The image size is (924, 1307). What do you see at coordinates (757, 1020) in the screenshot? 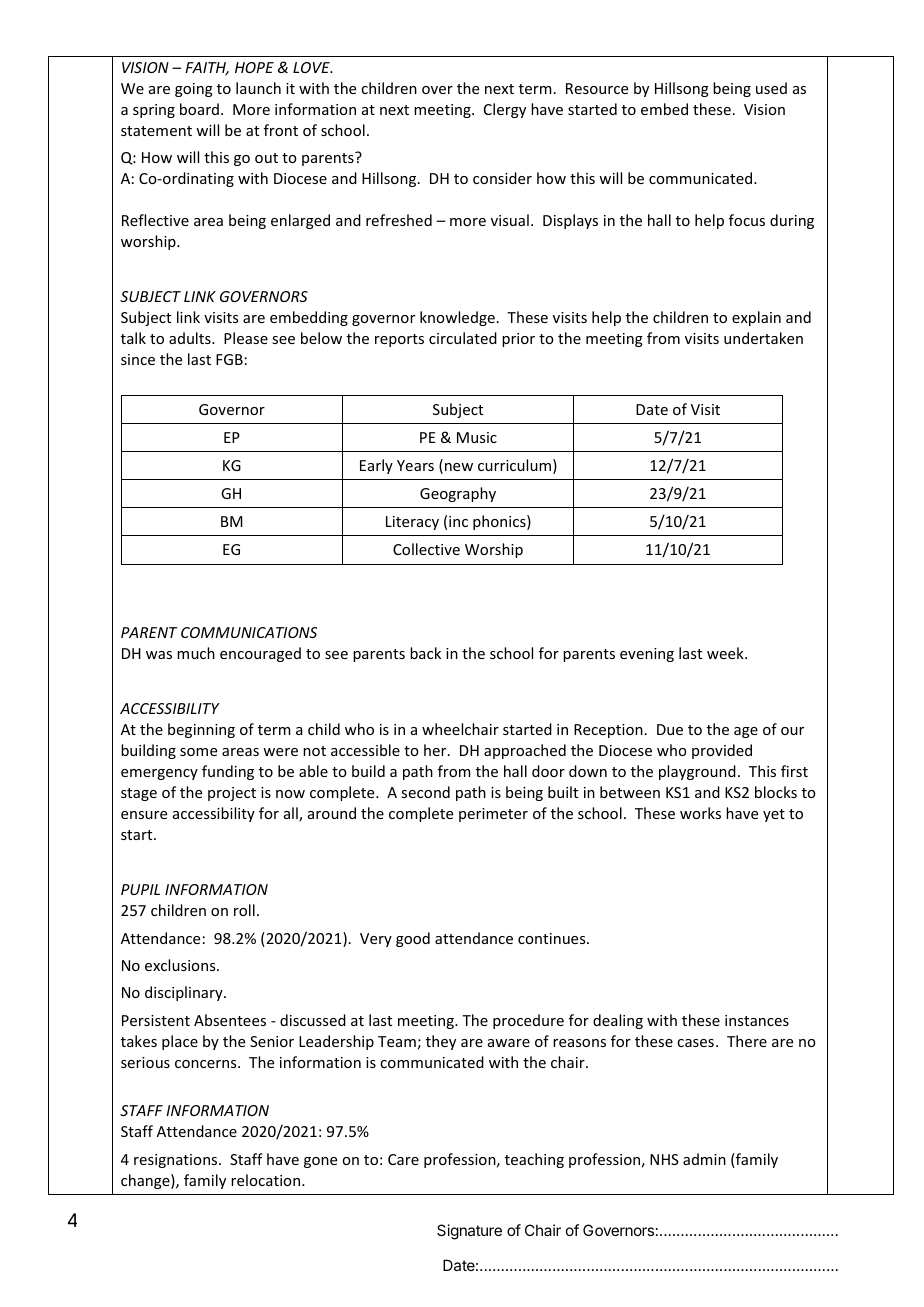
I see `instances` at bounding box center [757, 1020].
